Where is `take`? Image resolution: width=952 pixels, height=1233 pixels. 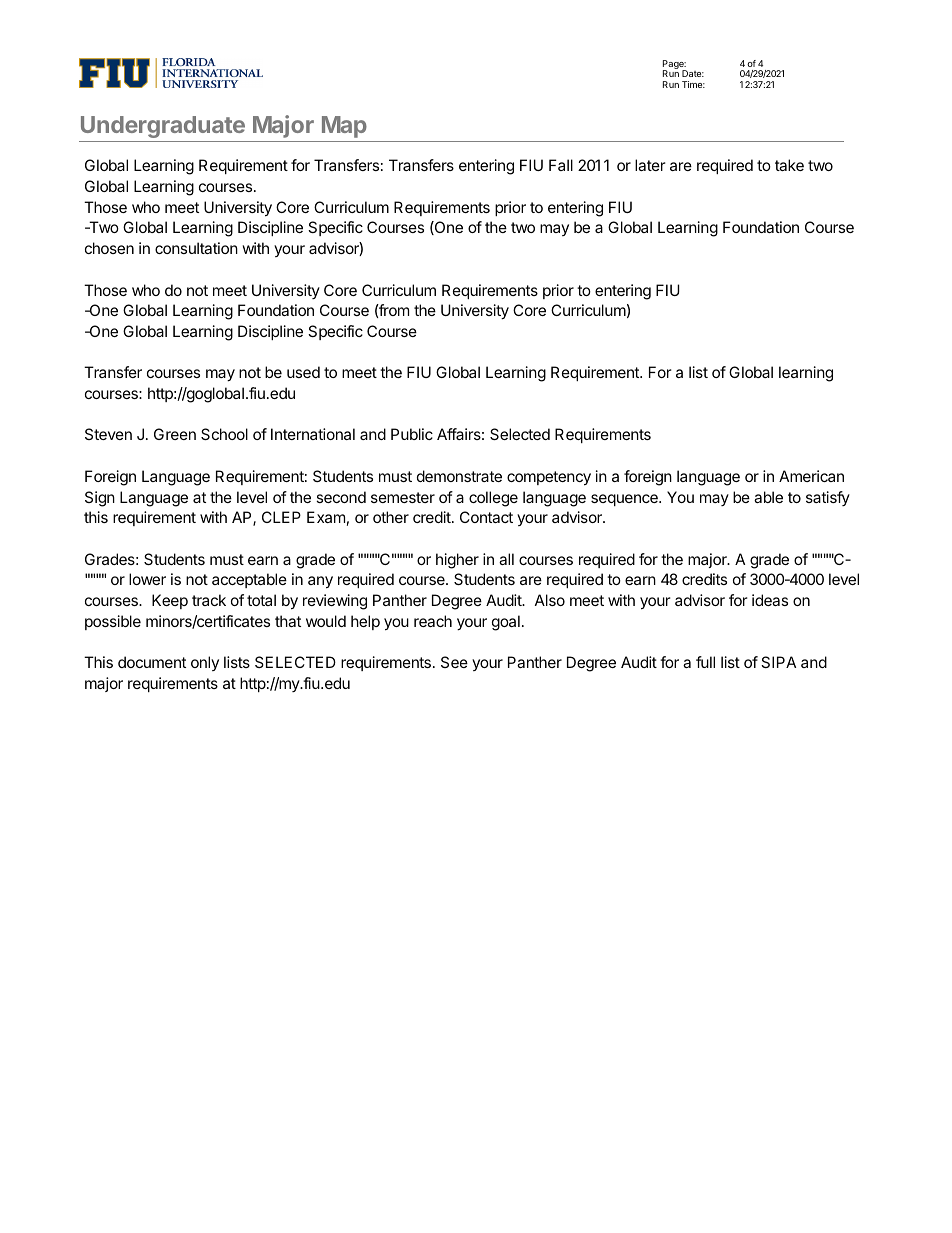
take is located at coordinates (789, 165).
